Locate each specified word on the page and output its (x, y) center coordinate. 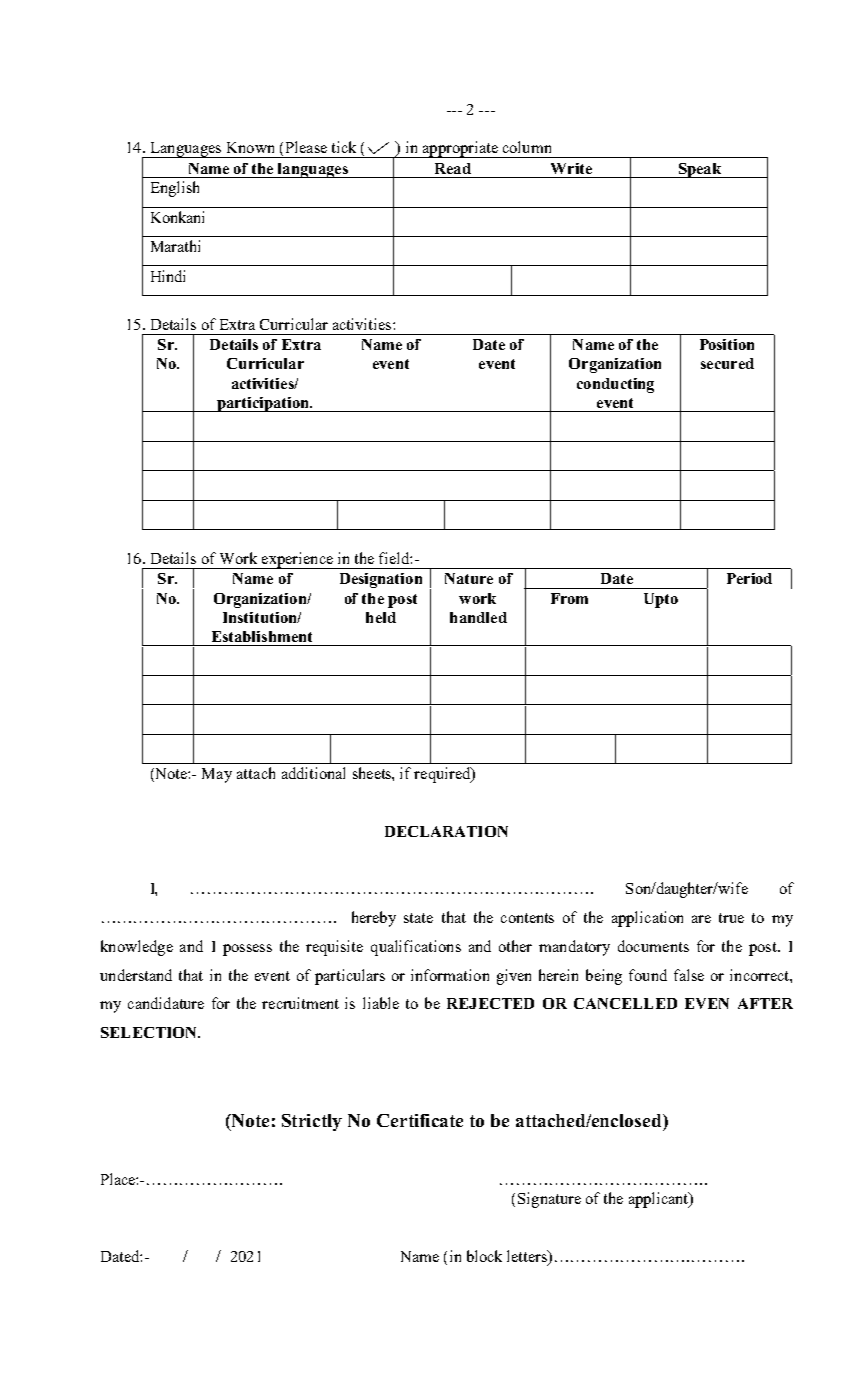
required (443, 775)
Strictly (312, 1122)
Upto (661, 600)
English (175, 189)
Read (453, 168)
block (484, 1256)
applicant (660, 1200)
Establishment (262, 636)
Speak (700, 170)
